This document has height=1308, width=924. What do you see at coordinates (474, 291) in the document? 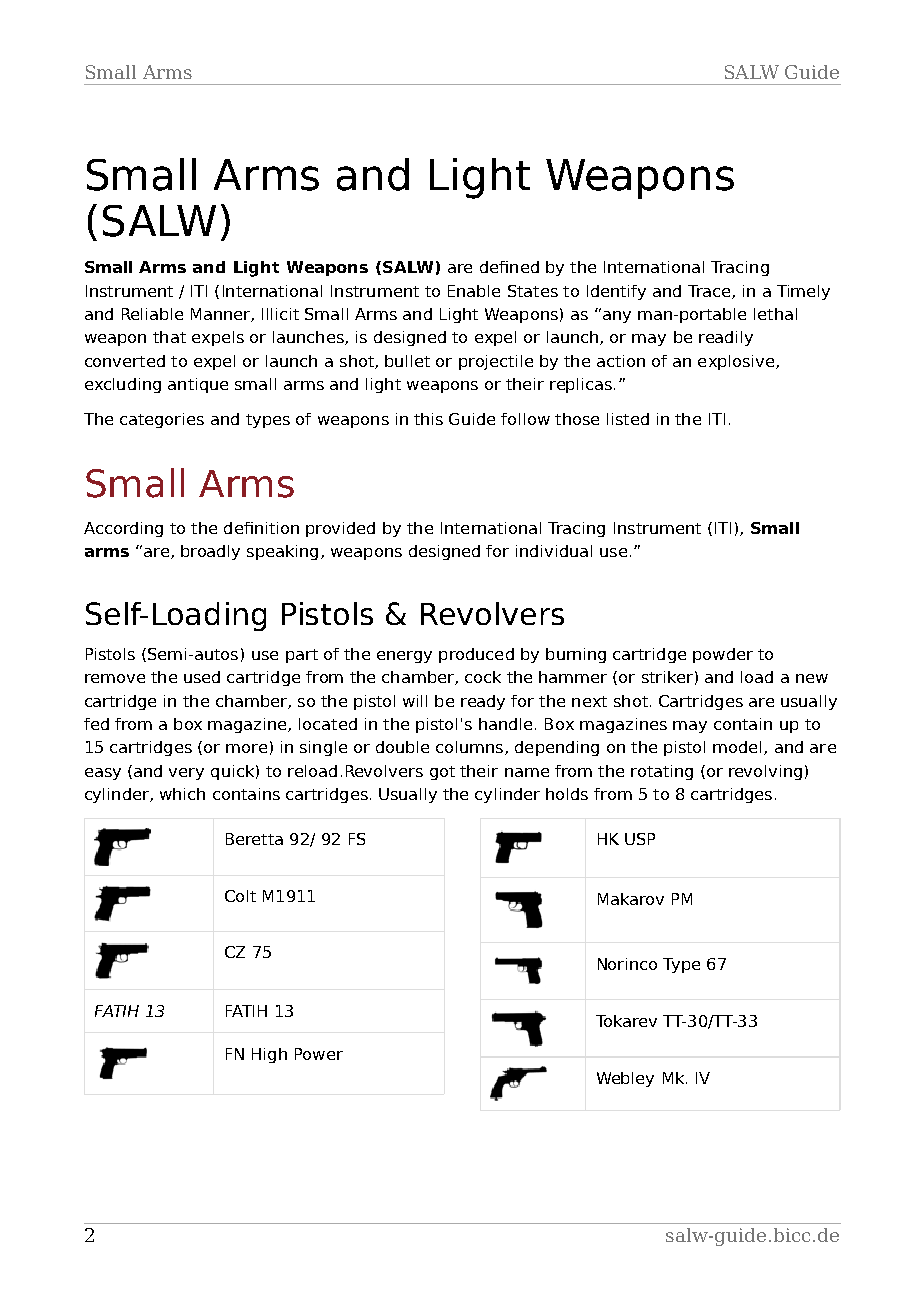
I see `Enable` at bounding box center [474, 291].
